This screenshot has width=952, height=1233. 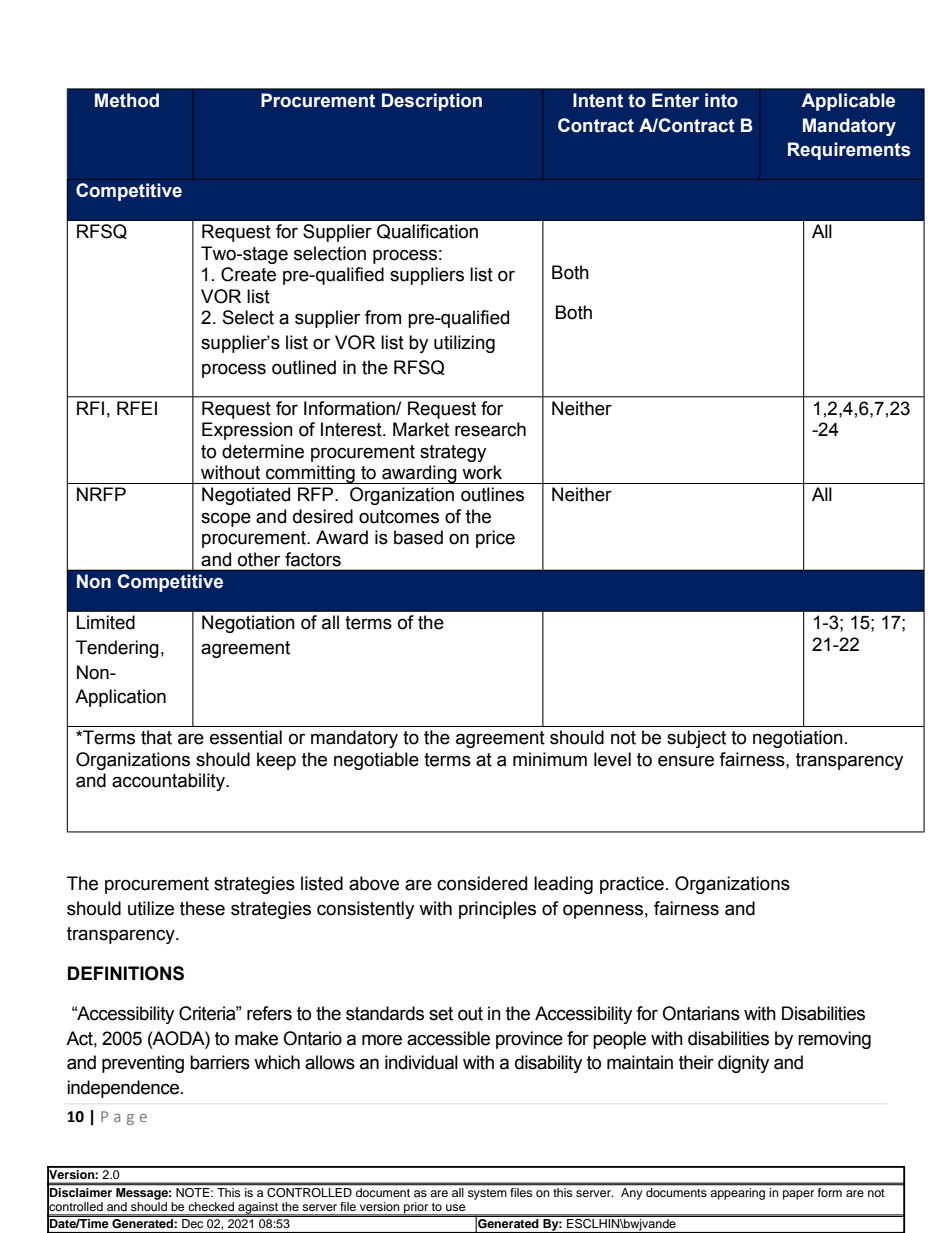 I want to click on into, so click(x=721, y=100).
